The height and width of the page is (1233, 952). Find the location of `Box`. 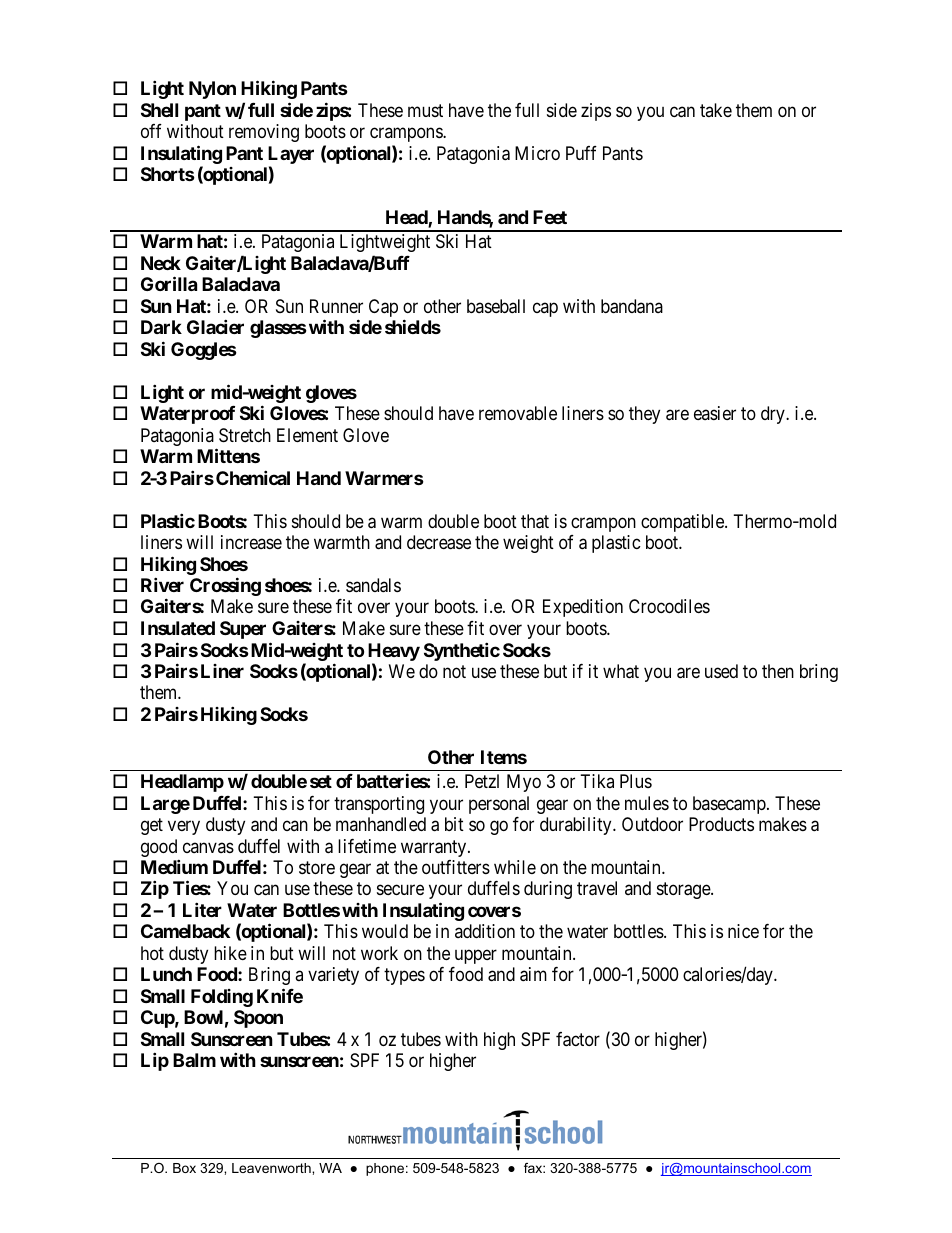

Box is located at coordinates (184, 1168).
